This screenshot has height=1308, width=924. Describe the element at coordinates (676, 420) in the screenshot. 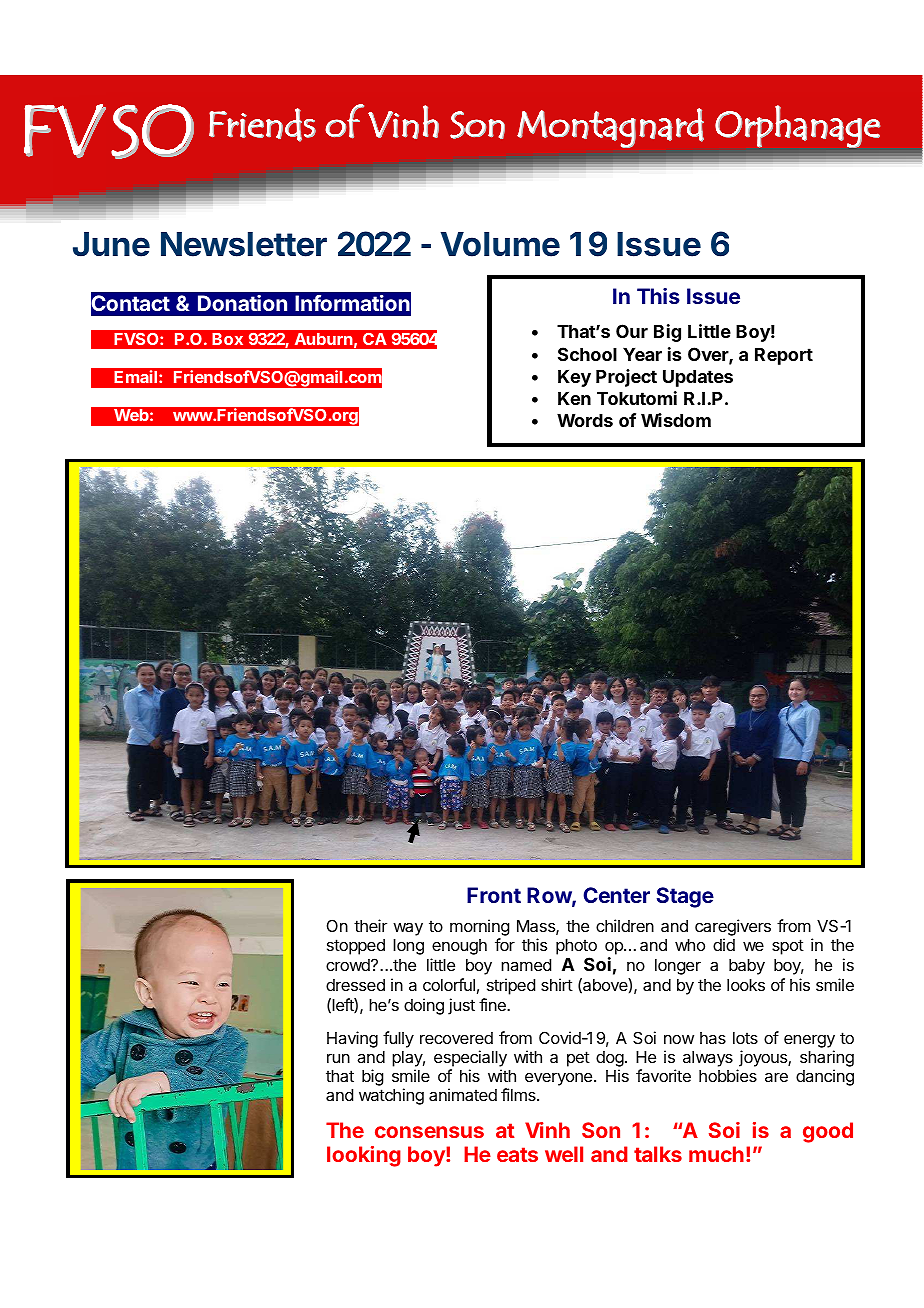

I see `Wisdom` at that location.
